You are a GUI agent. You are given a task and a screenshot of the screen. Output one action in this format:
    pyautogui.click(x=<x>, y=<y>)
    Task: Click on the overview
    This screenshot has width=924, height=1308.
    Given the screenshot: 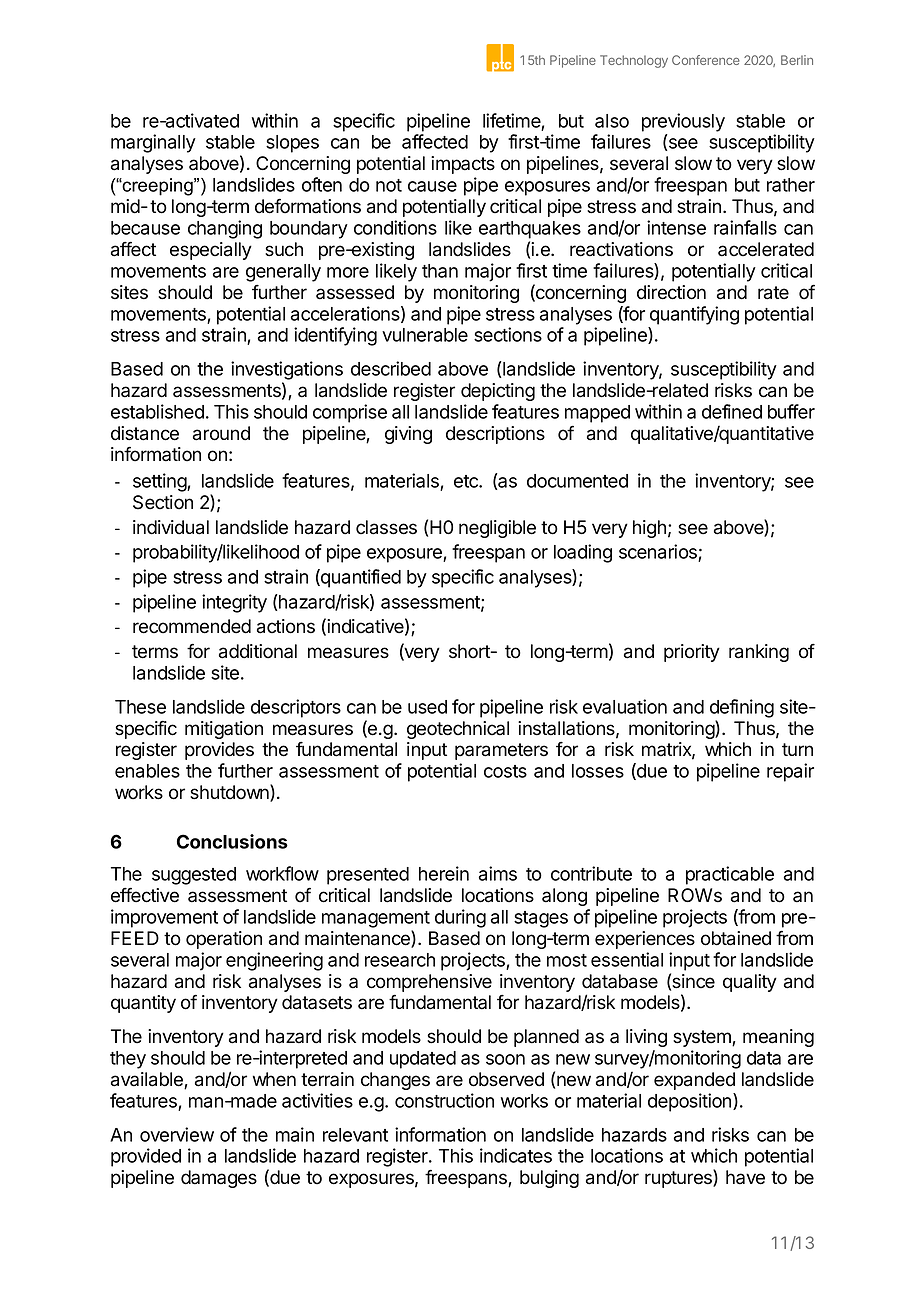 What is the action you would take?
    pyautogui.click(x=177, y=1134)
